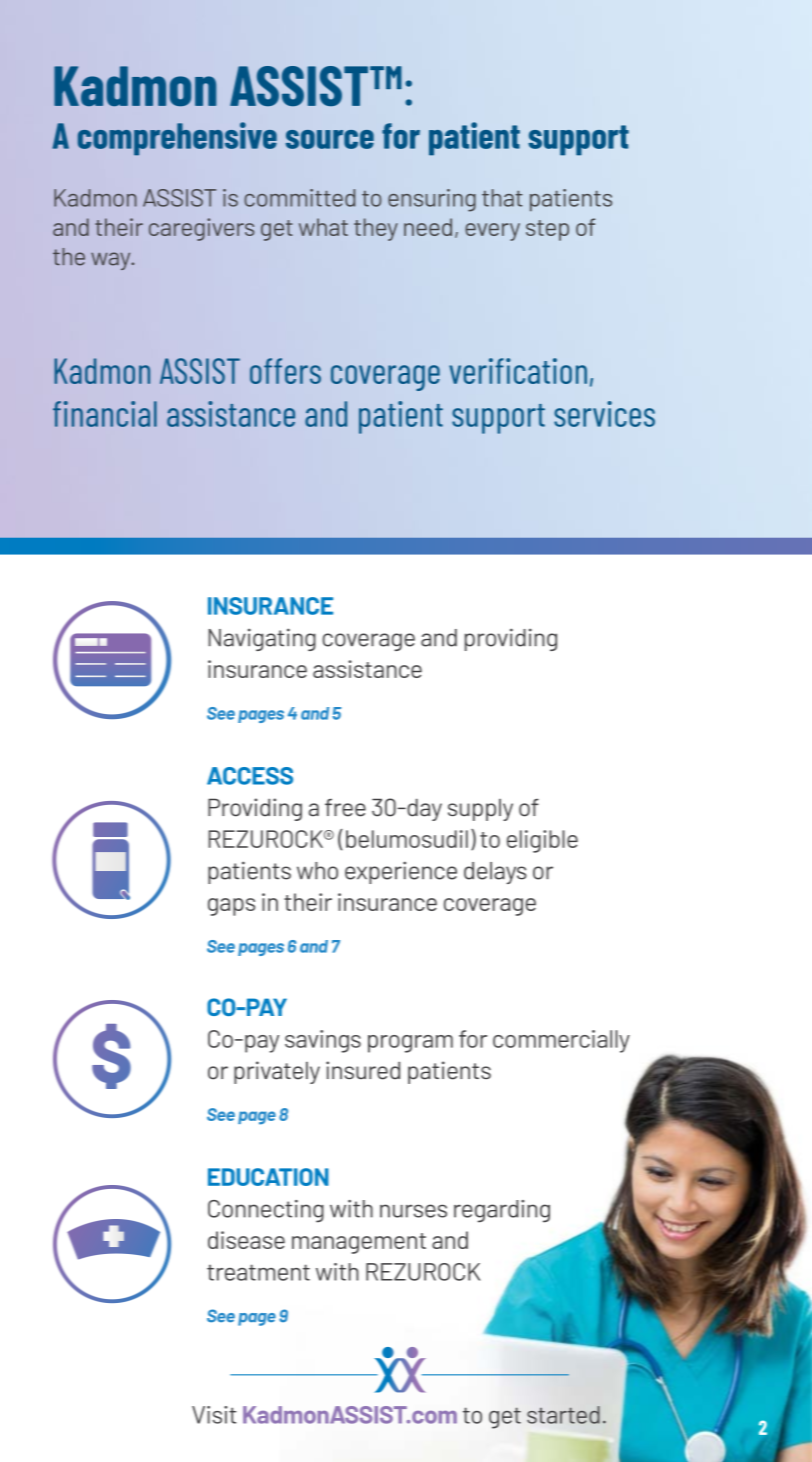  Describe the element at coordinates (345, 808) in the page. I see `free` at that location.
